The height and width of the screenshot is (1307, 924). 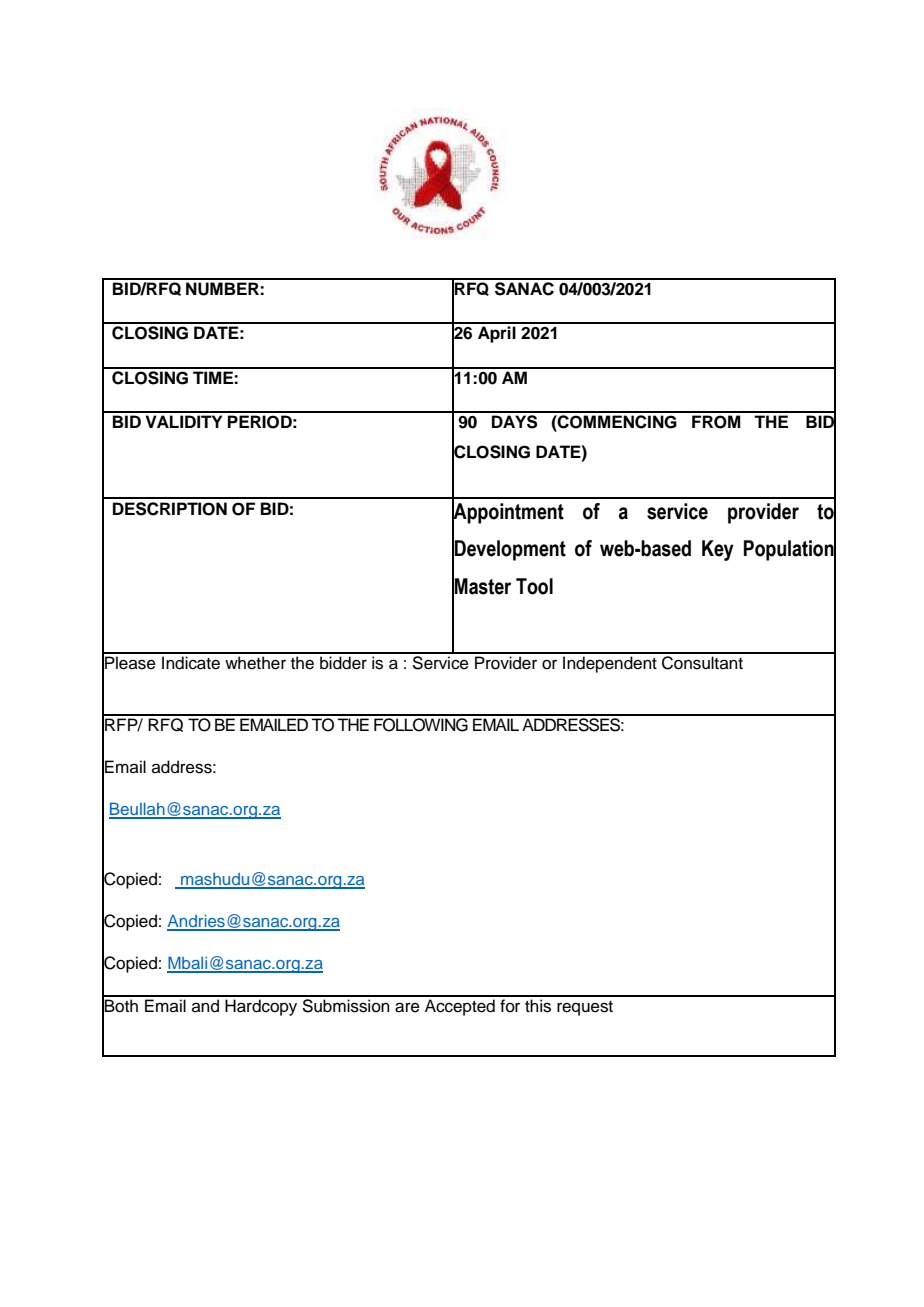 I want to click on are, so click(x=407, y=1007).
